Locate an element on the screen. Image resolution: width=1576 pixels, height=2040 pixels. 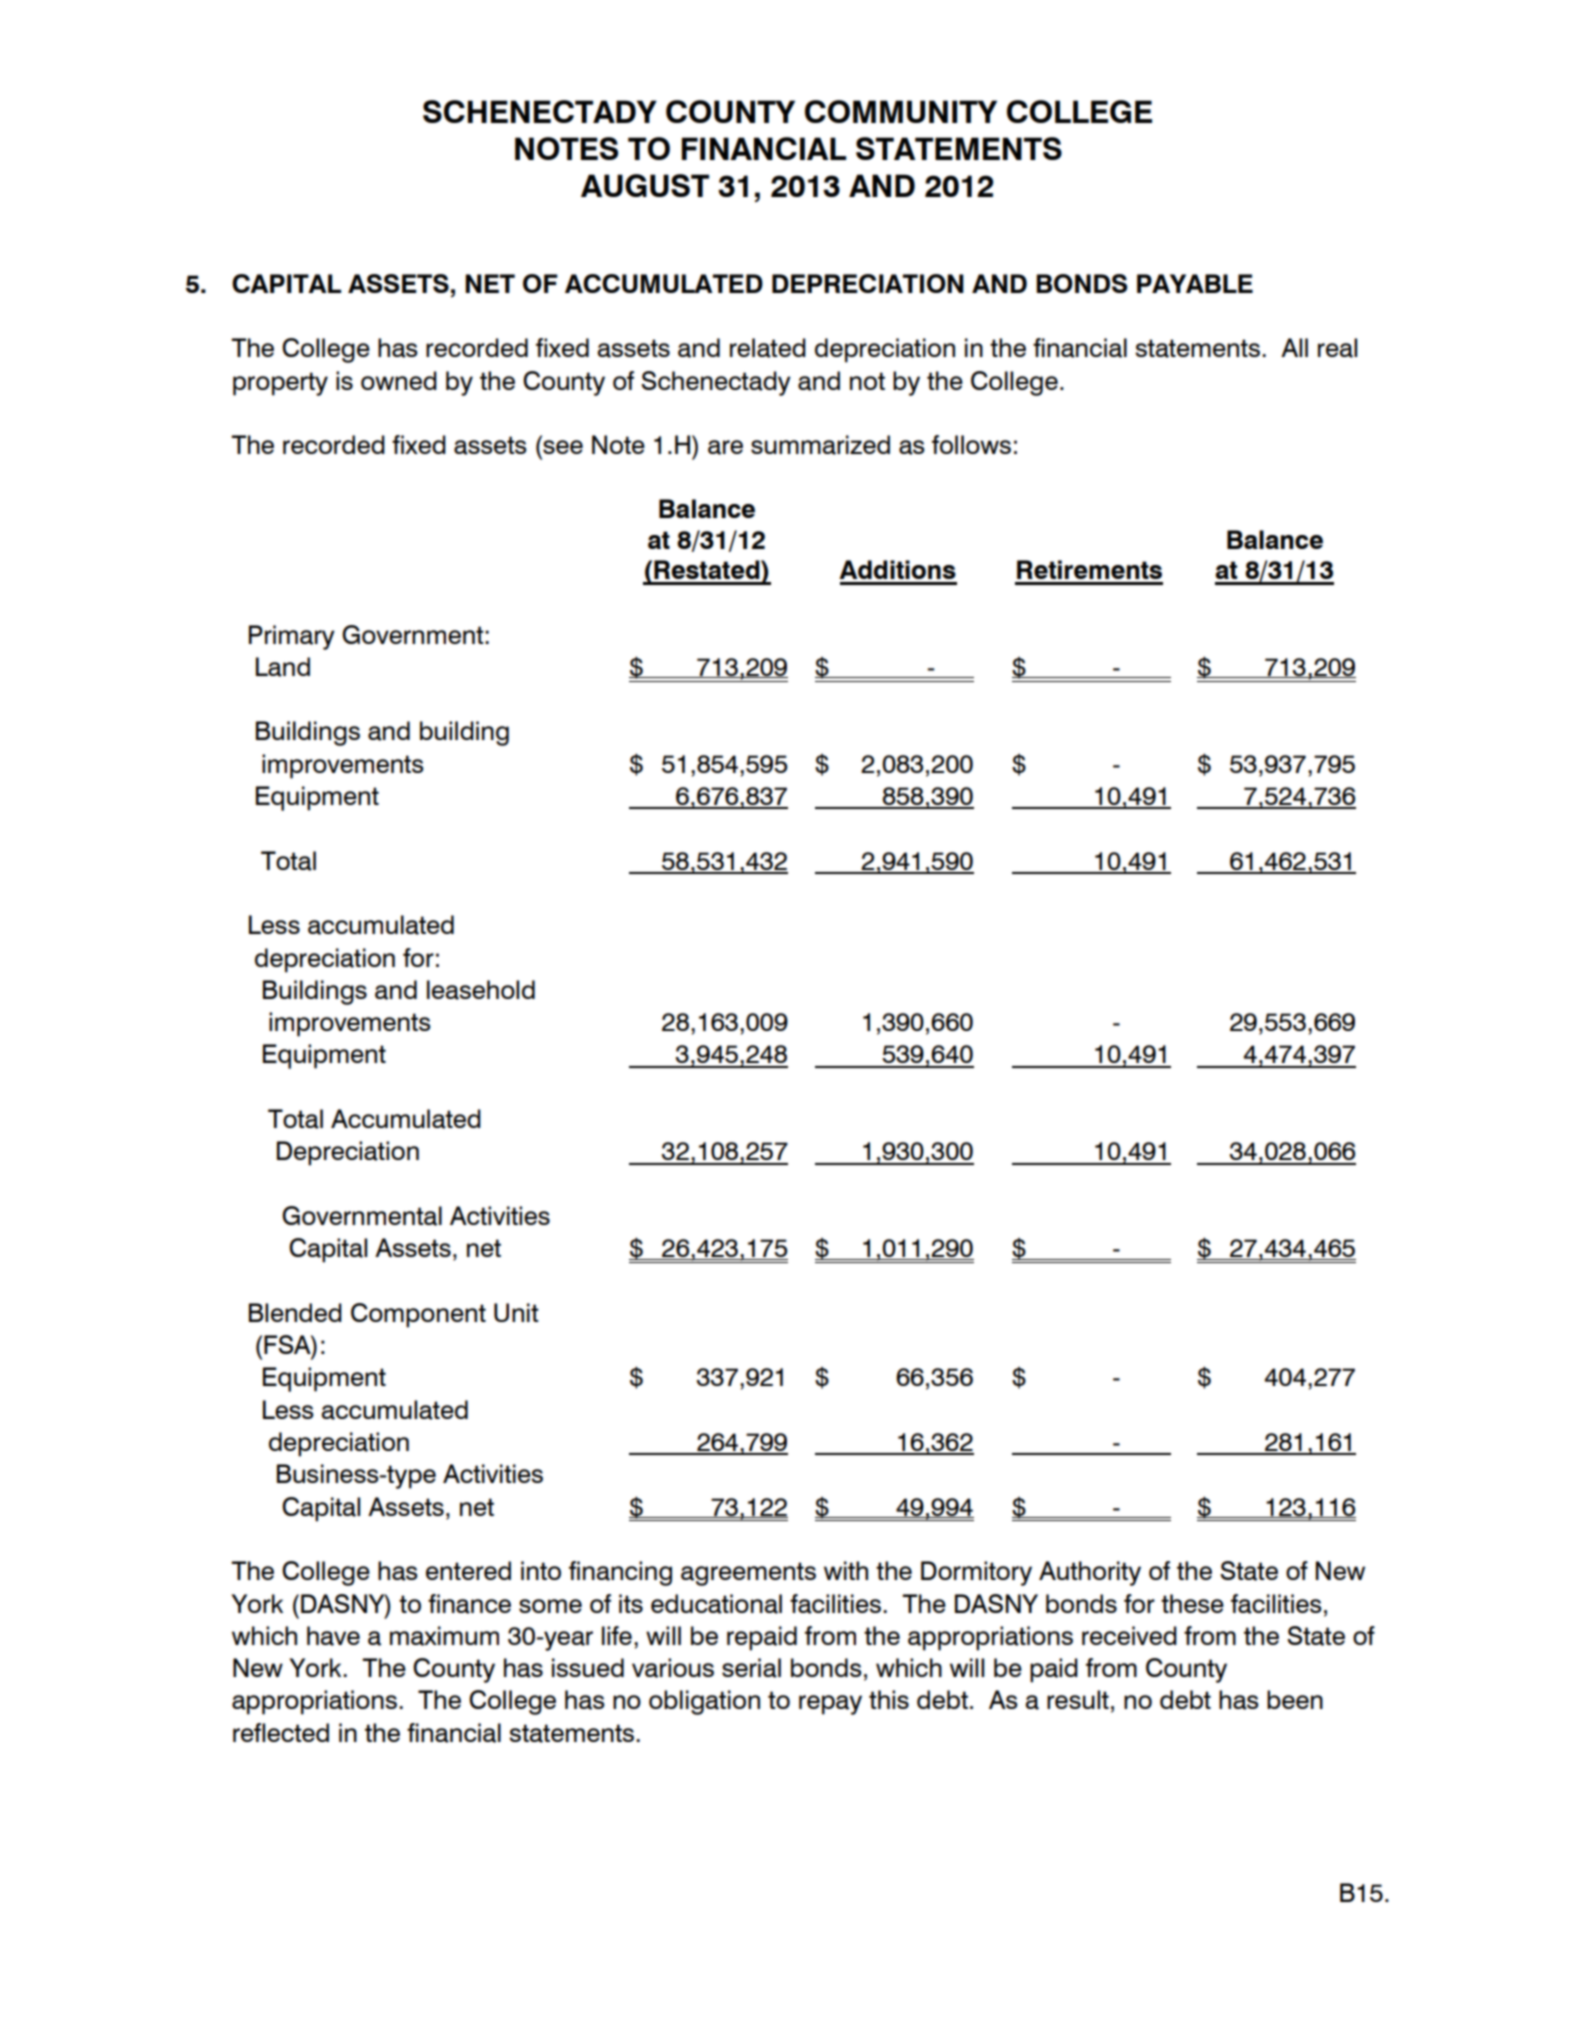
related is located at coordinates (768, 348).
